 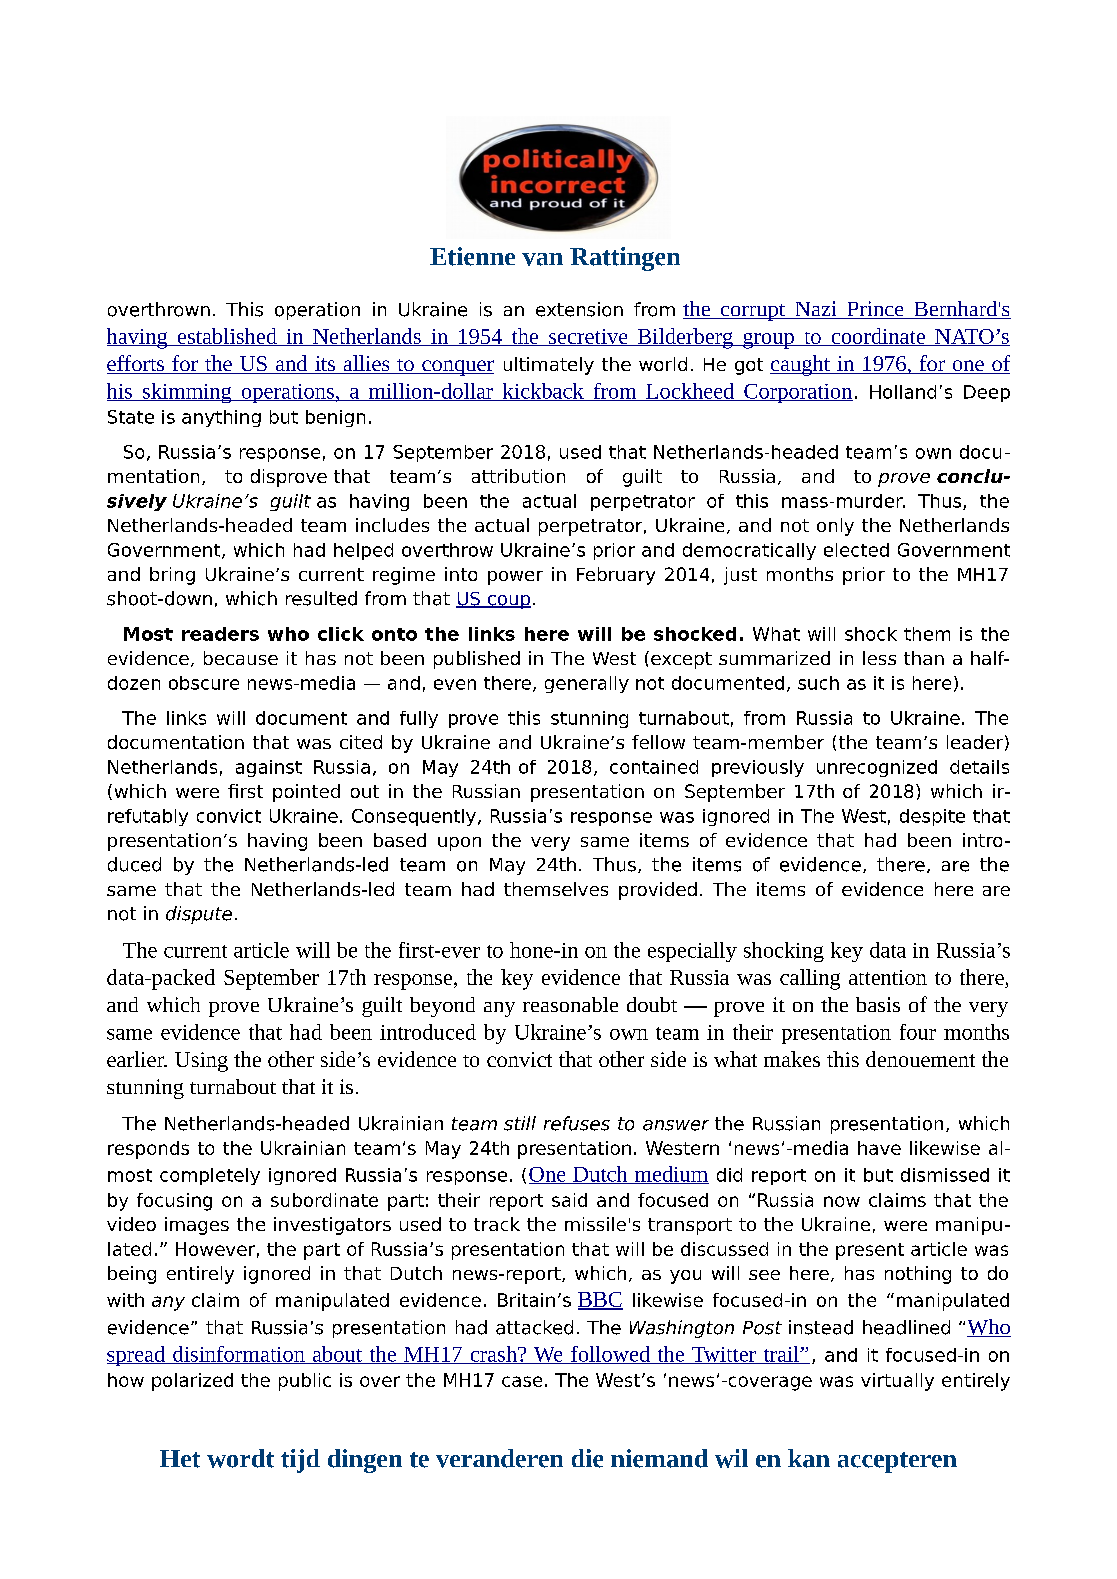 I want to click on responds, so click(x=148, y=1150).
